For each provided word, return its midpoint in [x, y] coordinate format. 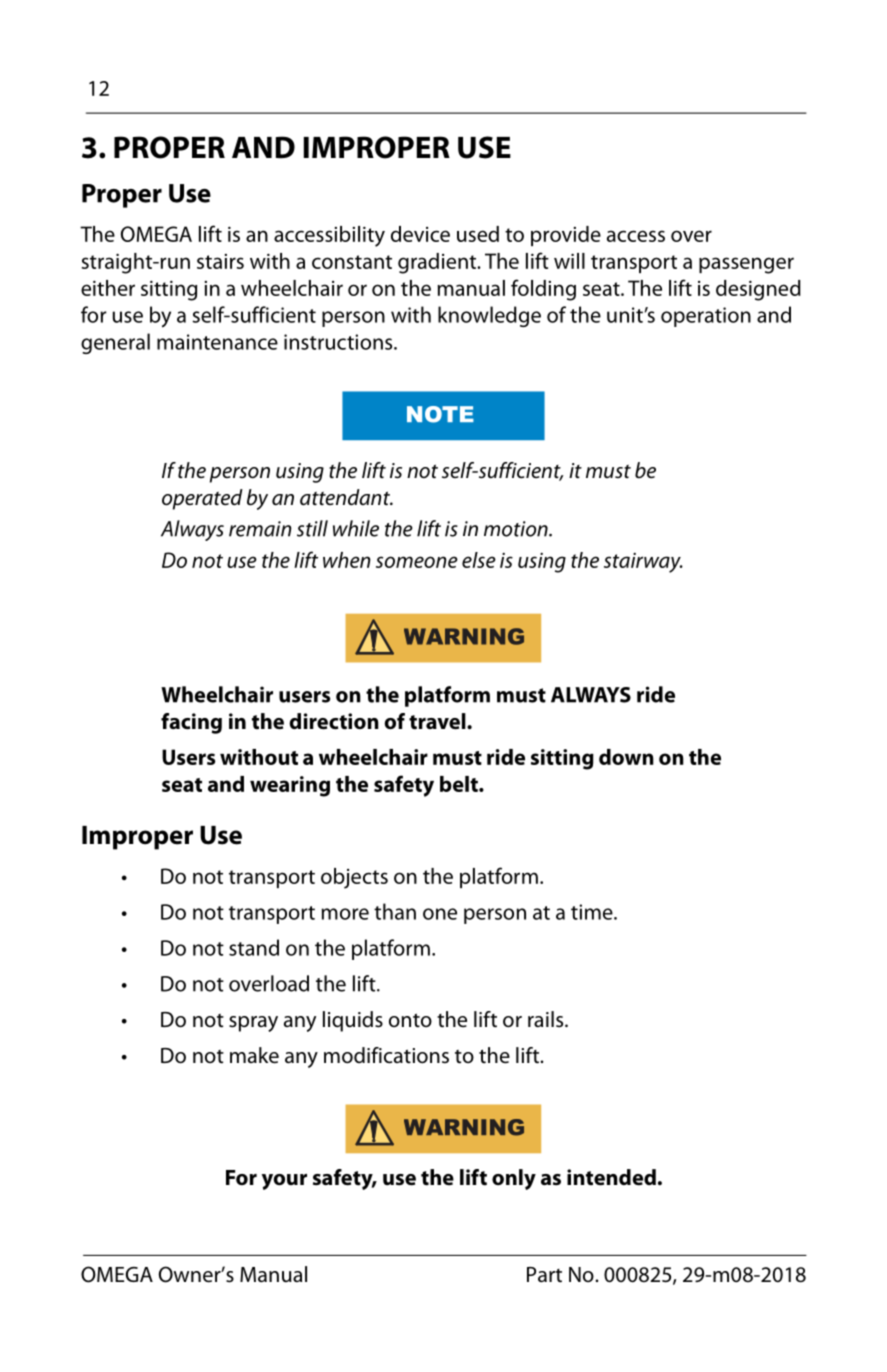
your [284, 1182]
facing [191, 723]
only [514, 1179]
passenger [746, 265]
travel [438, 721]
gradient [438, 263]
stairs [220, 261]
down [626, 757]
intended [611, 1177]
